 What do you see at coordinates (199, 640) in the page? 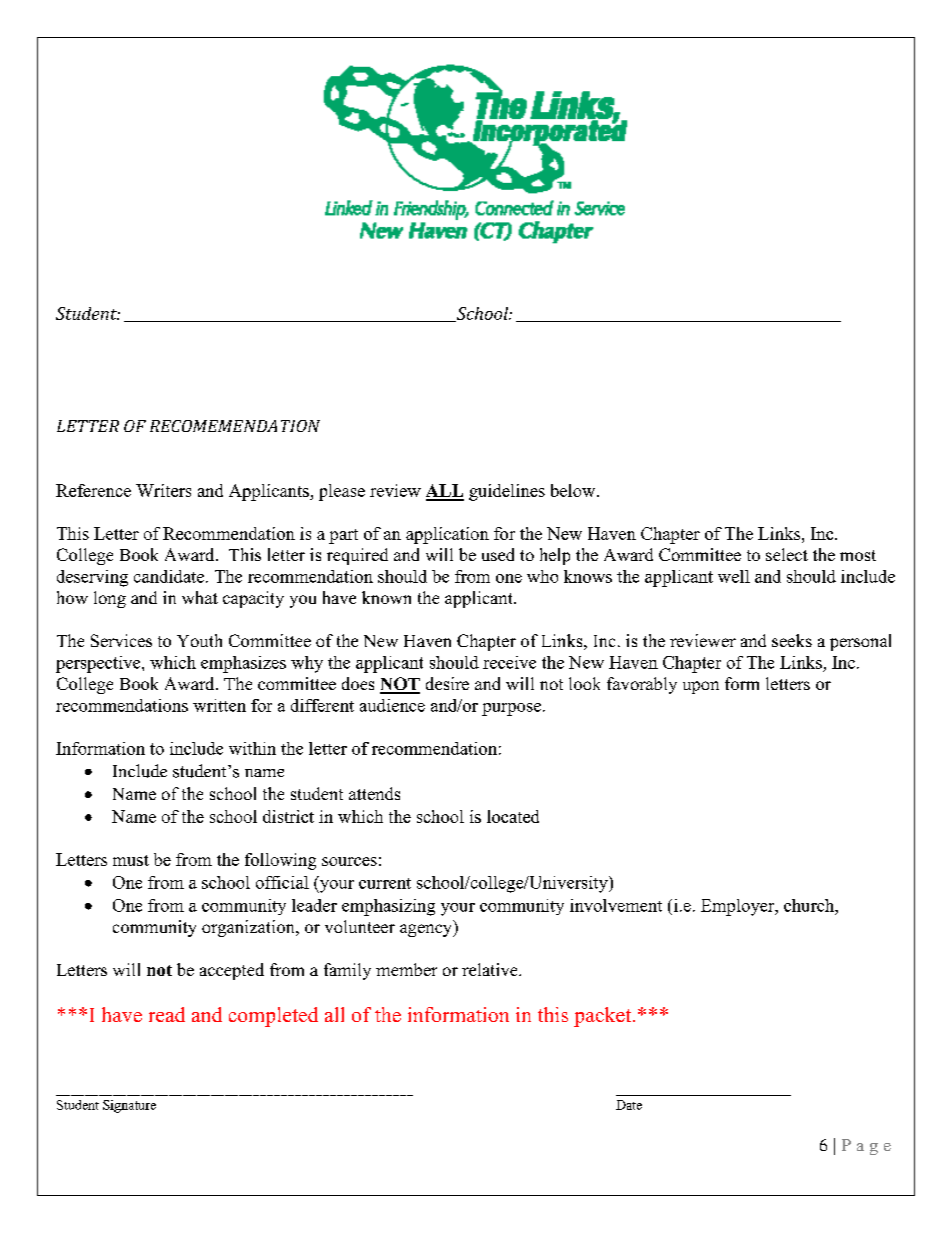
I see `Youth` at bounding box center [199, 640].
